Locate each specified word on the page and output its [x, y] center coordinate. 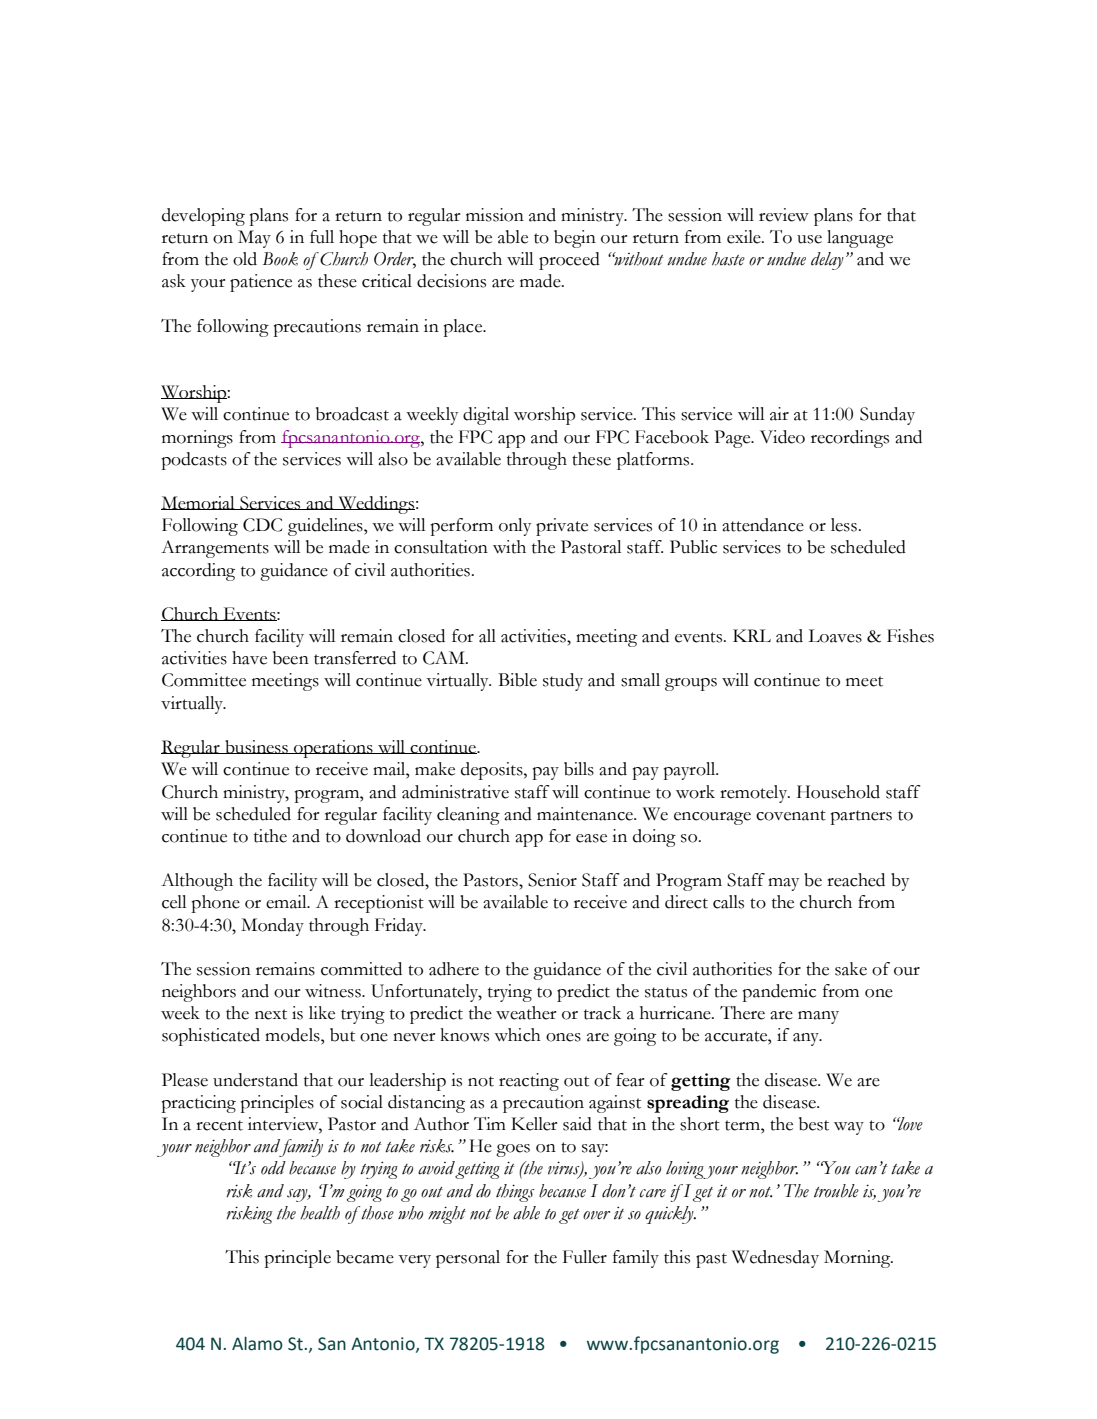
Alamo [257, 1344]
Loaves [835, 636]
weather [526, 1013]
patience [261, 283]
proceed [569, 261]
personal [468, 1259]
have [249, 658]
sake [851, 969]
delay [827, 261]
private [562, 527]
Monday [272, 927]
